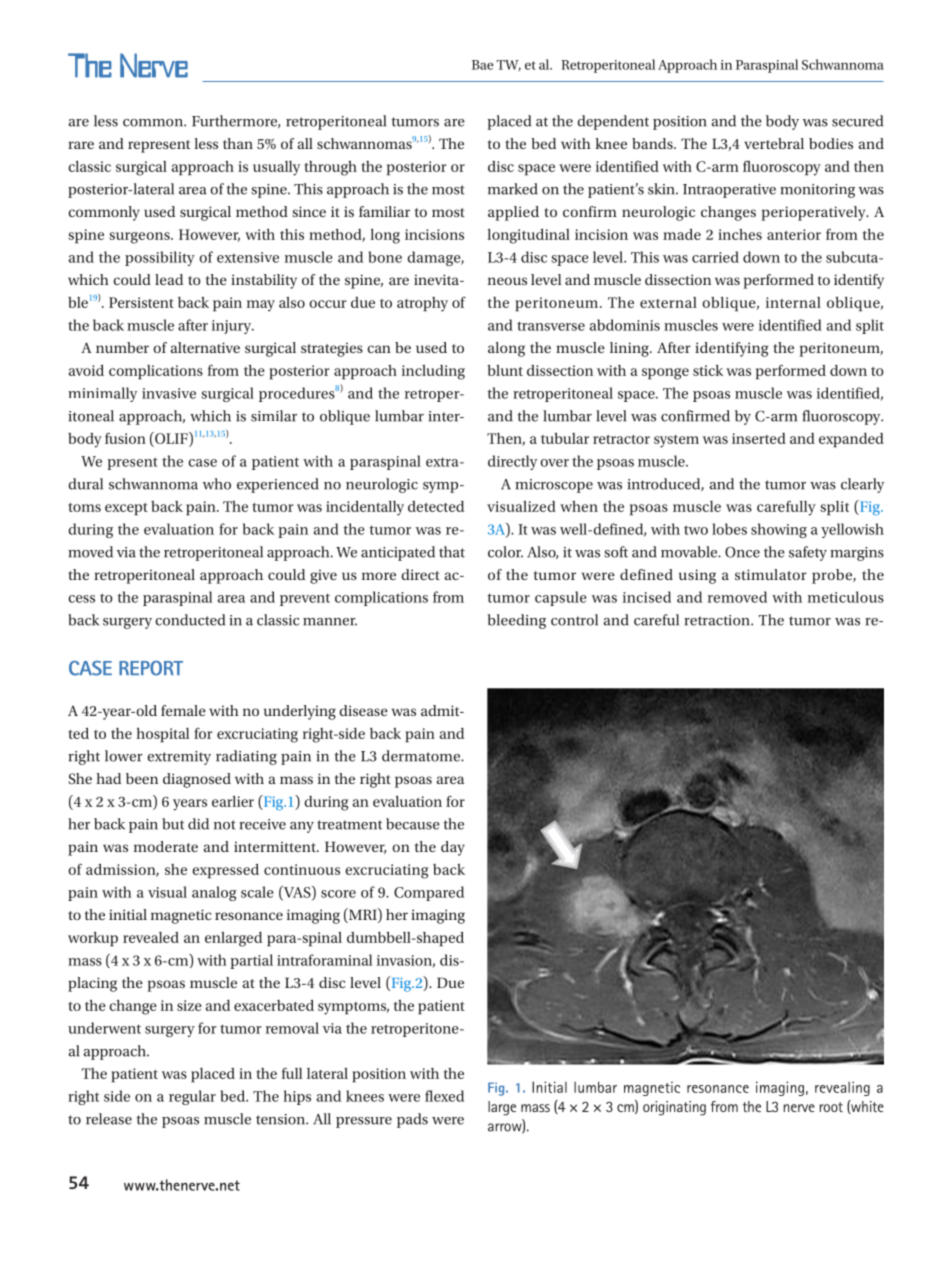 This screenshot has width=952, height=1270. What do you see at coordinates (192, 1097) in the screenshot?
I see `regular` at bounding box center [192, 1097].
